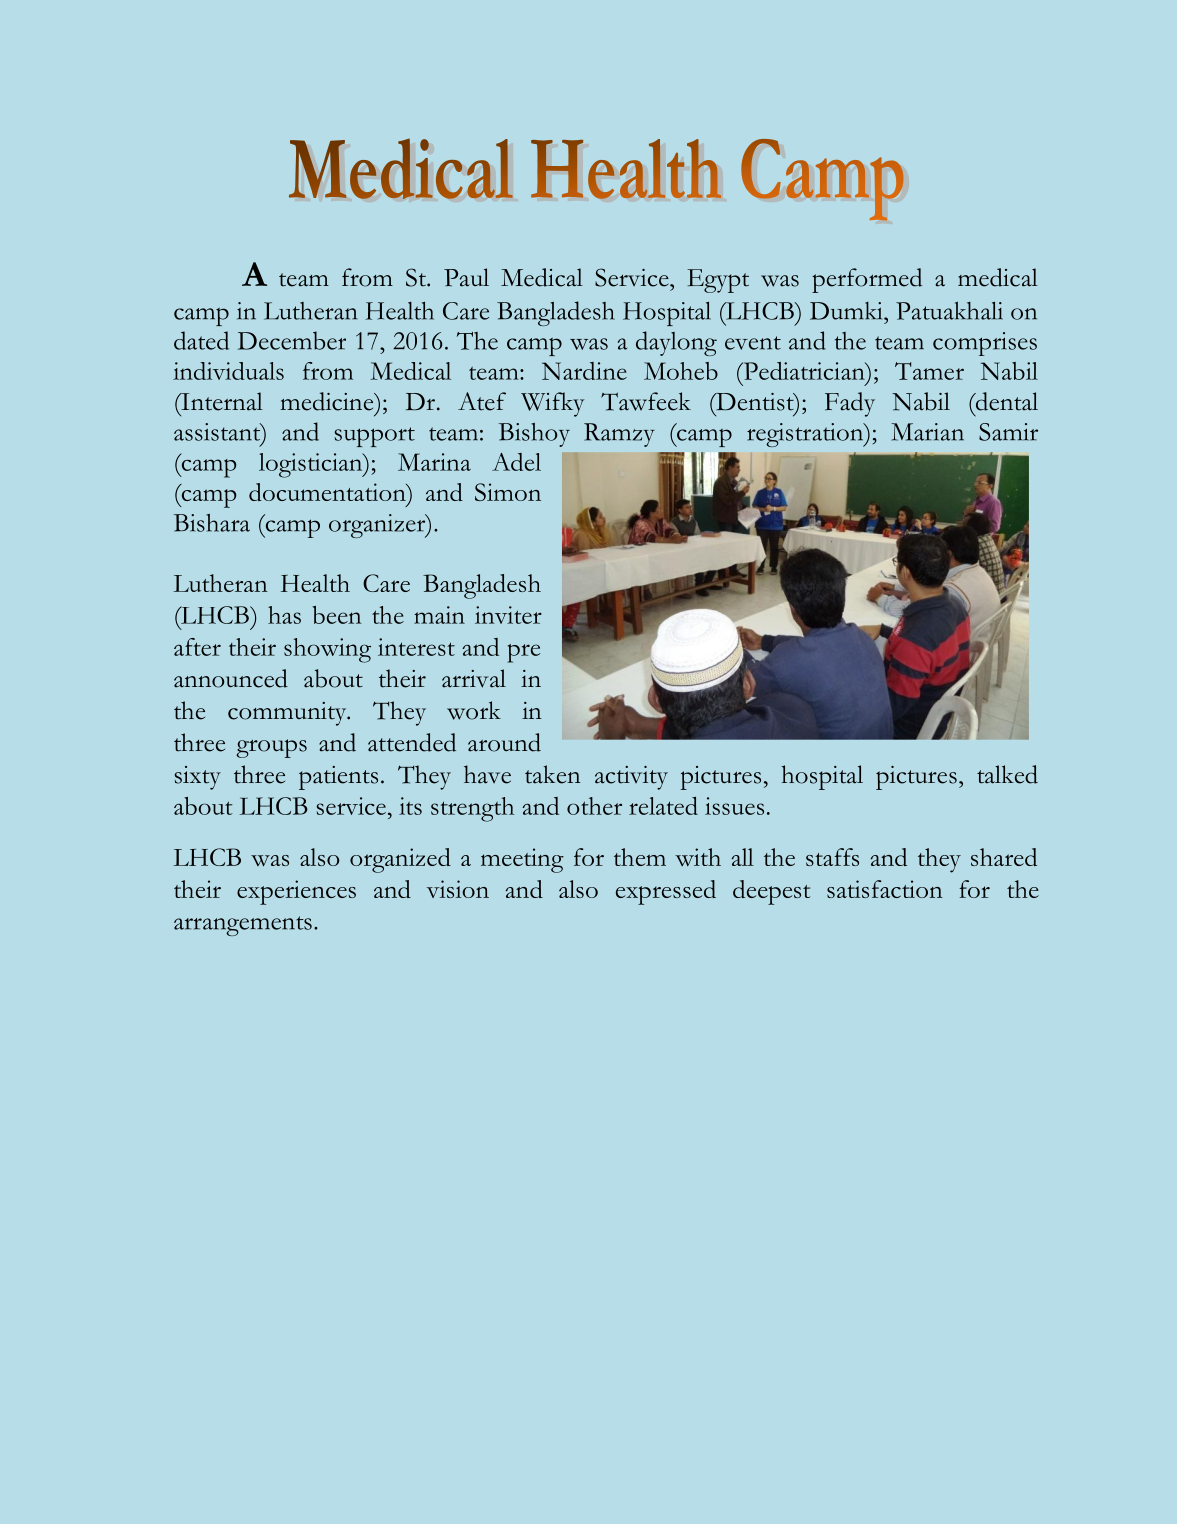 The height and width of the screenshot is (1524, 1177). Describe the element at coordinates (516, 462) in the screenshot. I see `Adel` at that location.
